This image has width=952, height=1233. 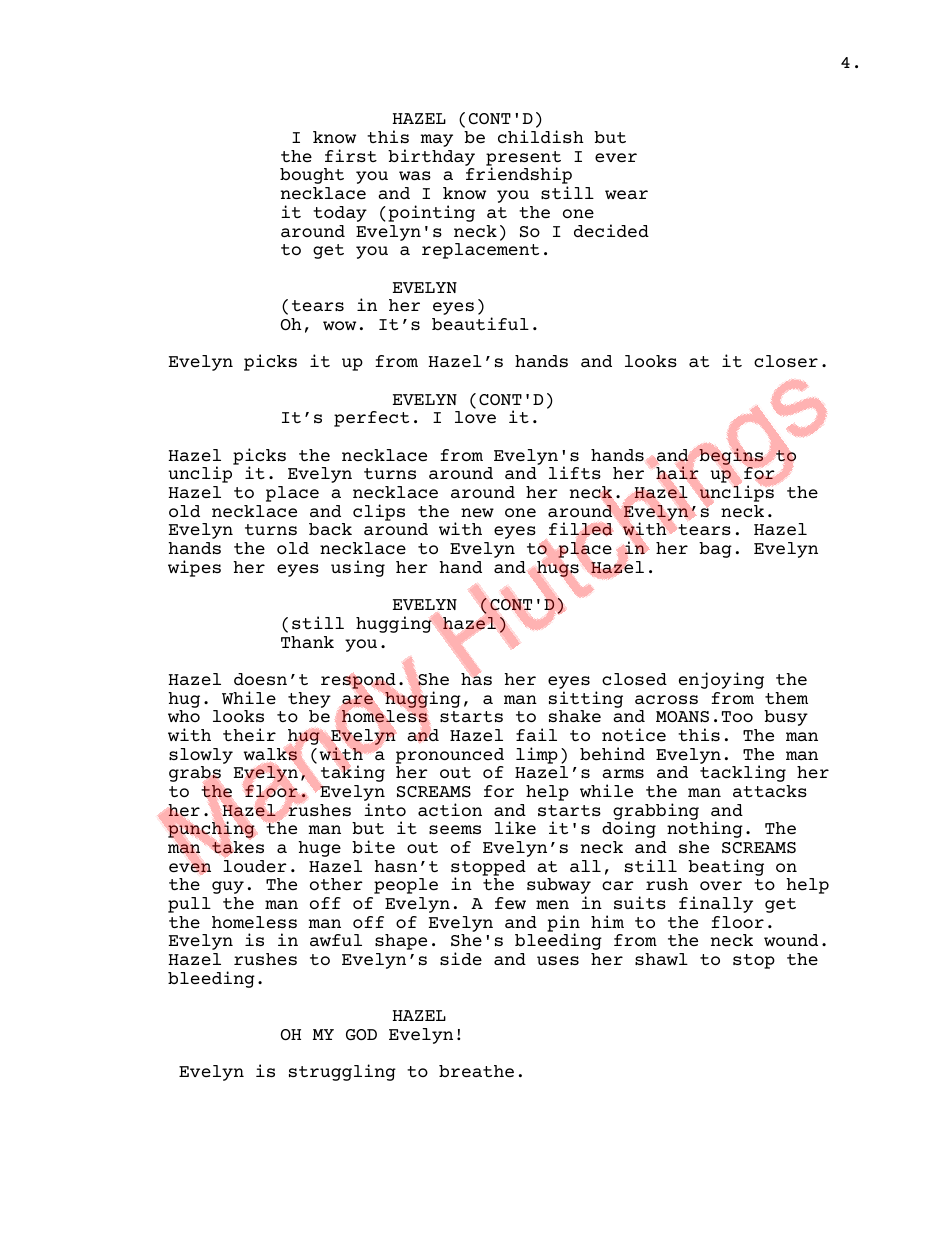 I want to click on wow, so click(x=339, y=325).
